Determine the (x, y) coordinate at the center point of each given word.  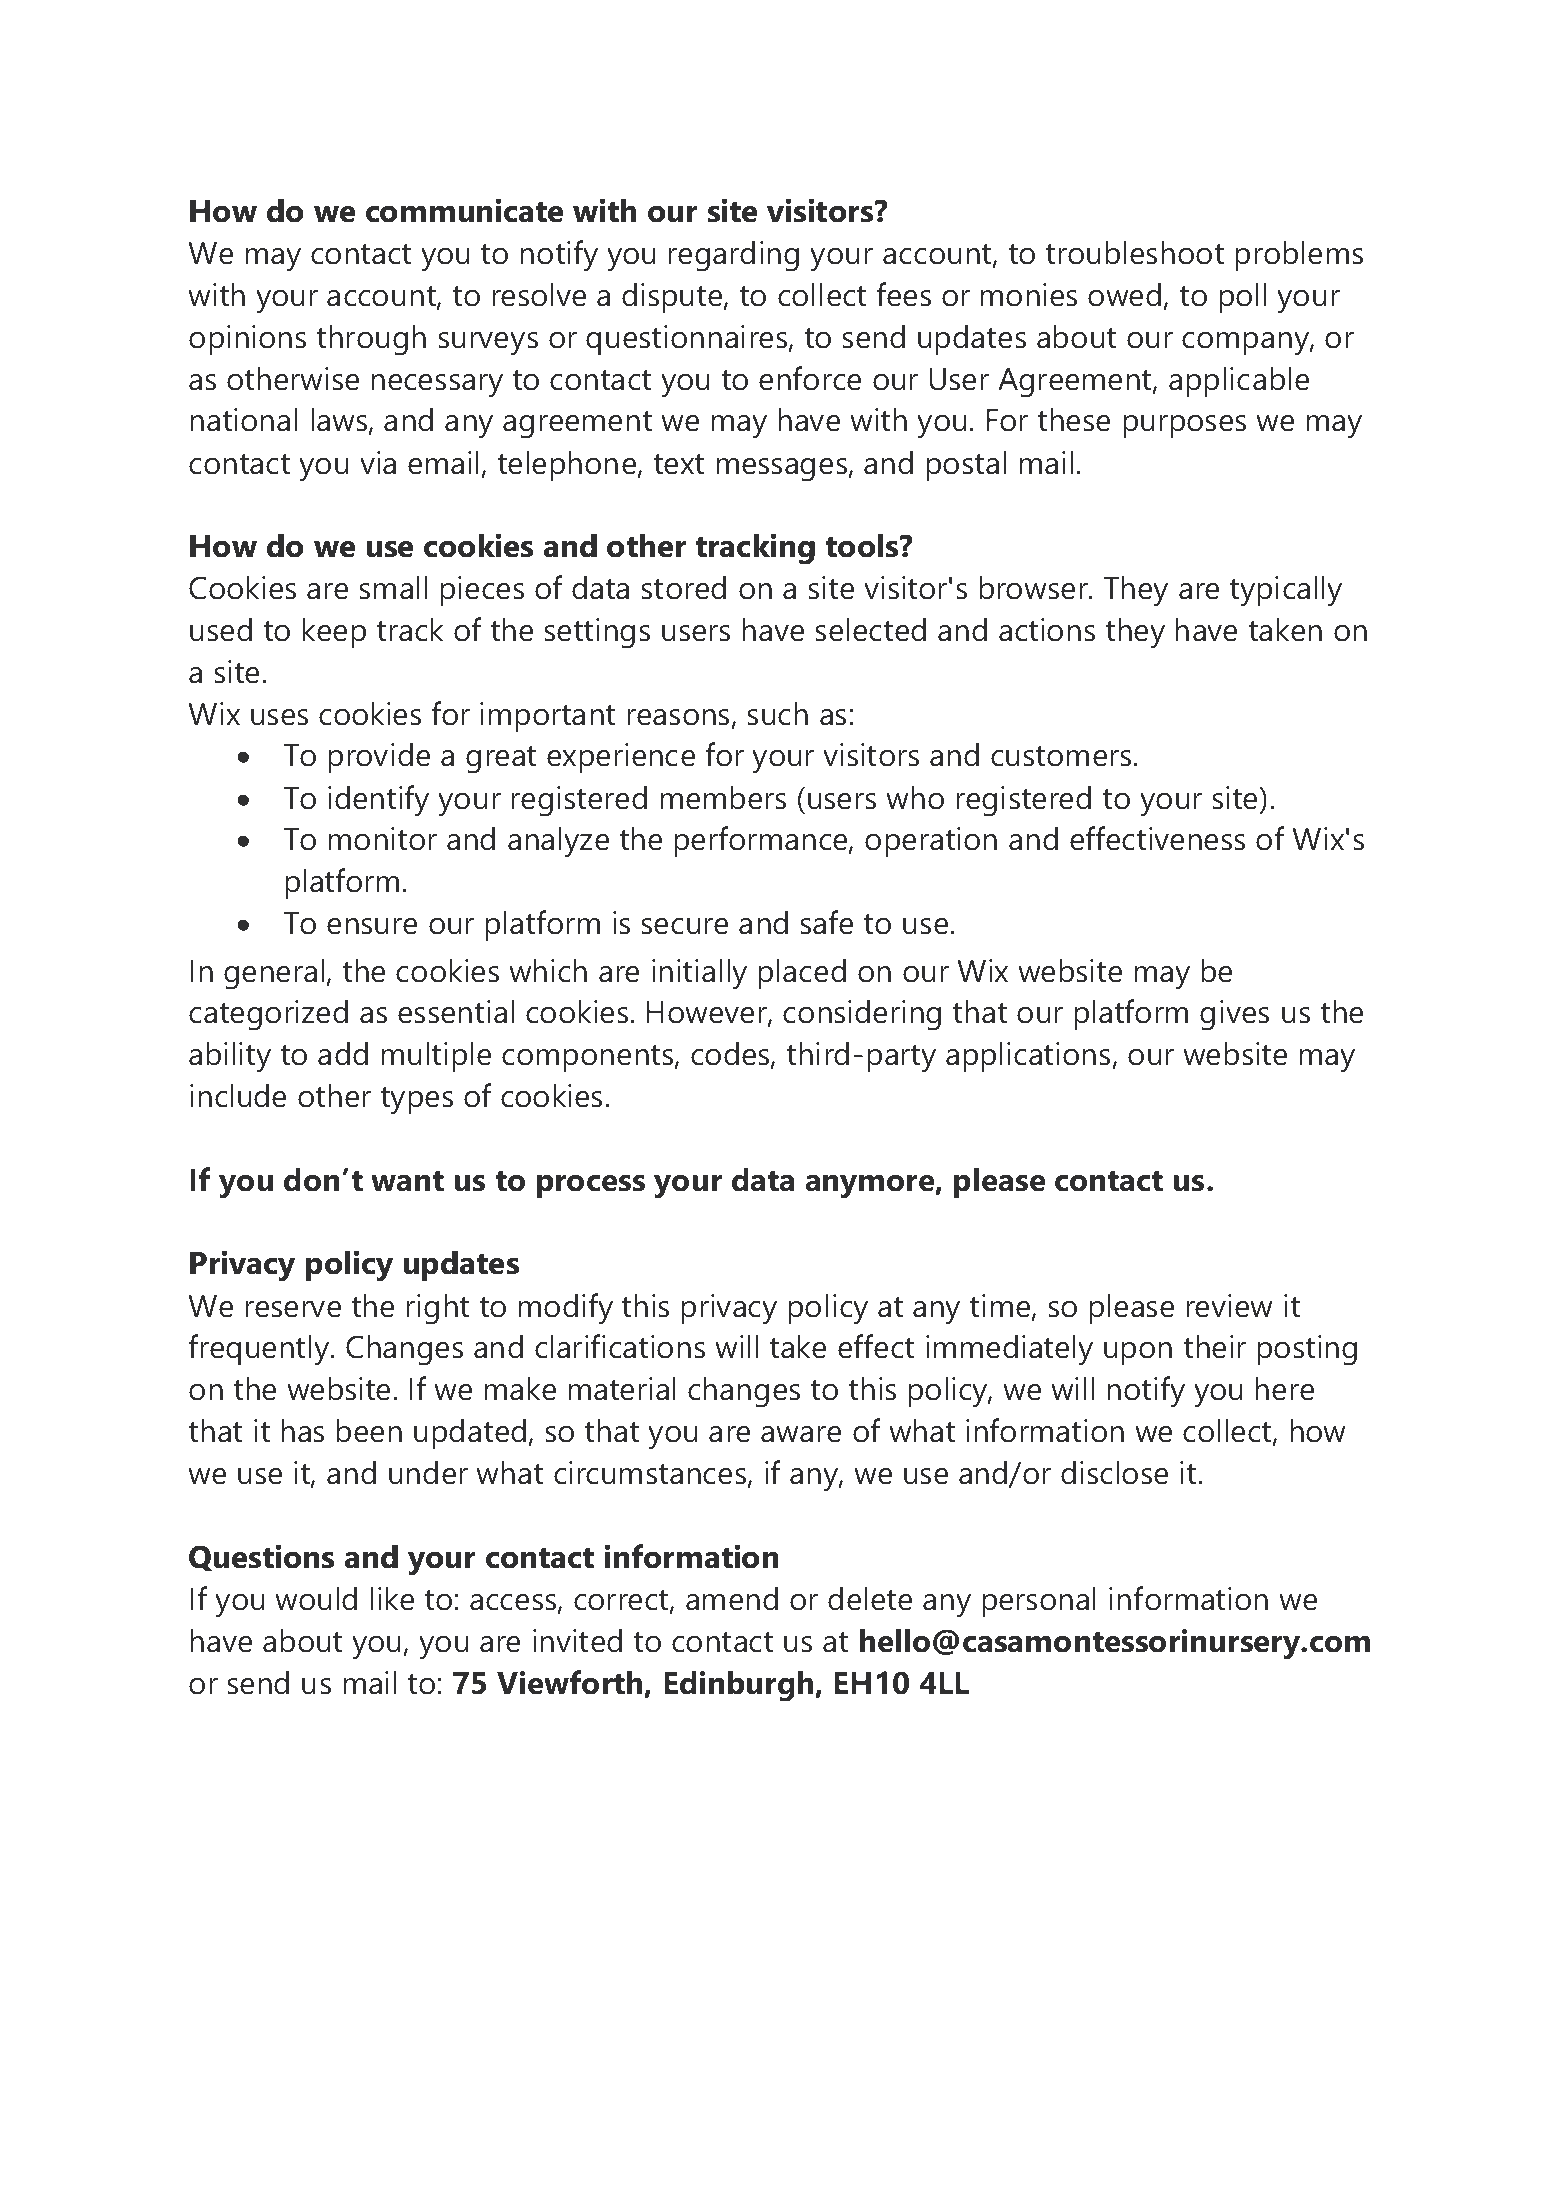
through (371, 340)
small (393, 587)
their (1214, 1346)
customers (1061, 756)
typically (1285, 591)
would (316, 1598)
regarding (733, 256)
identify (378, 801)
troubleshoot (1134, 252)
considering (862, 1015)
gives (1234, 1015)
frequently (260, 1350)
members (723, 797)
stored (683, 587)
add (343, 1053)
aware (801, 1434)
